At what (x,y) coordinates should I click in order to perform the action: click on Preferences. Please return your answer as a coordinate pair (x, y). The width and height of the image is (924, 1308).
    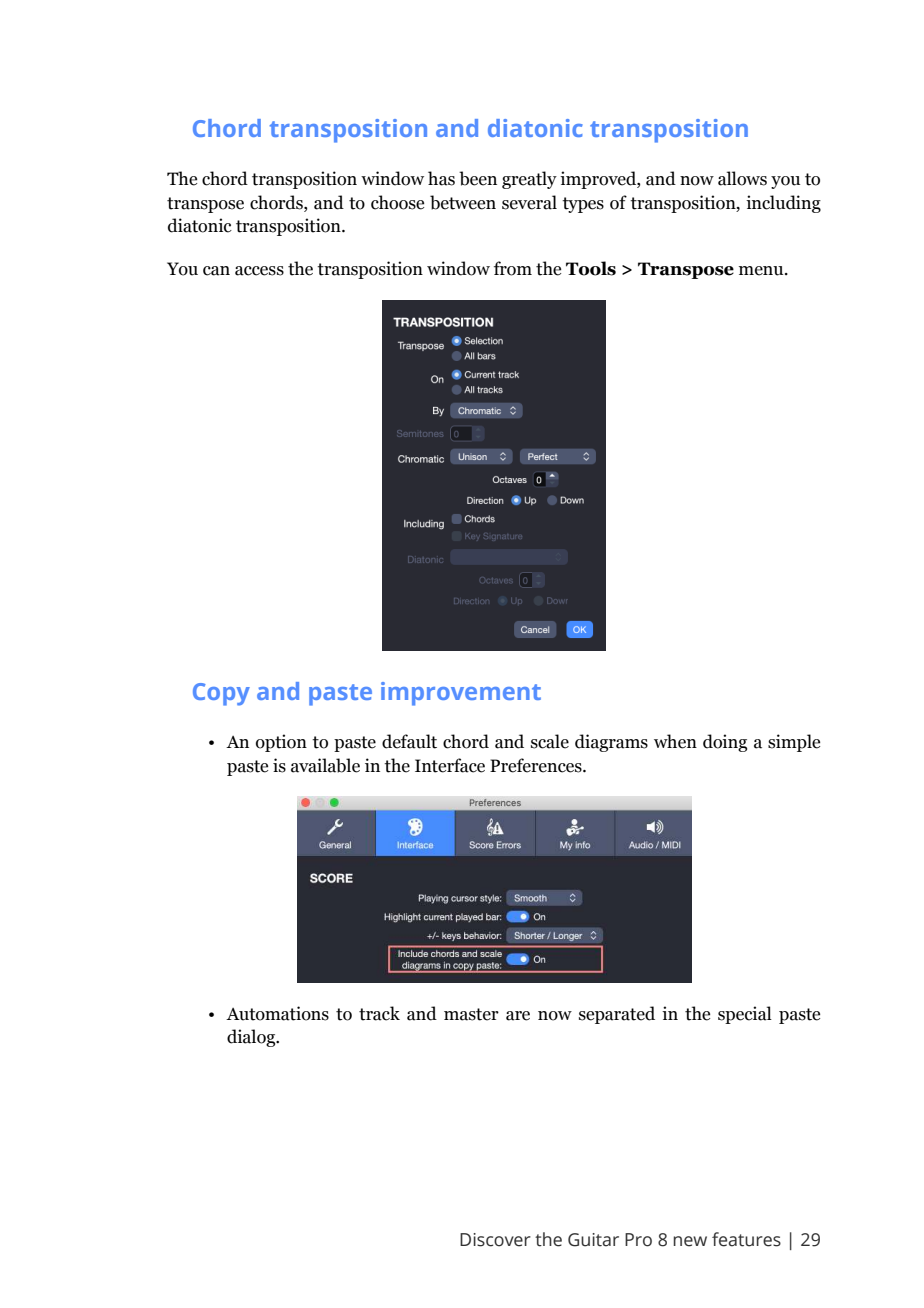
    Looking at the image, I should click on (537, 765).
